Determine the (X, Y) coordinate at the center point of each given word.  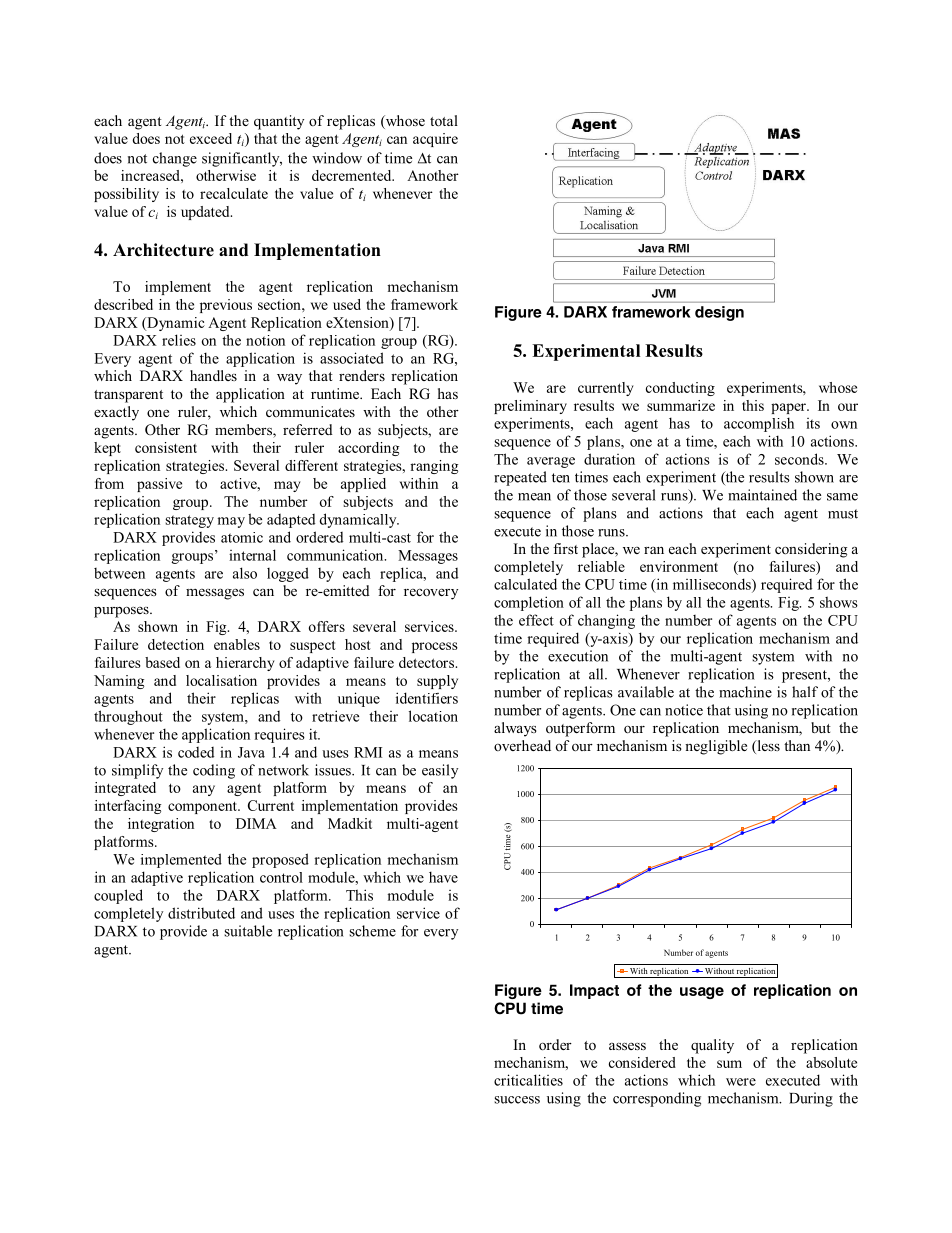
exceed (211, 138)
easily (440, 771)
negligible (716, 747)
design (719, 313)
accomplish (759, 424)
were (741, 1082)
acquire (435, 140)
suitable (248, 931)
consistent (166, 447)
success (517, 1100)
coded (196, 752)
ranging (434, 467)
